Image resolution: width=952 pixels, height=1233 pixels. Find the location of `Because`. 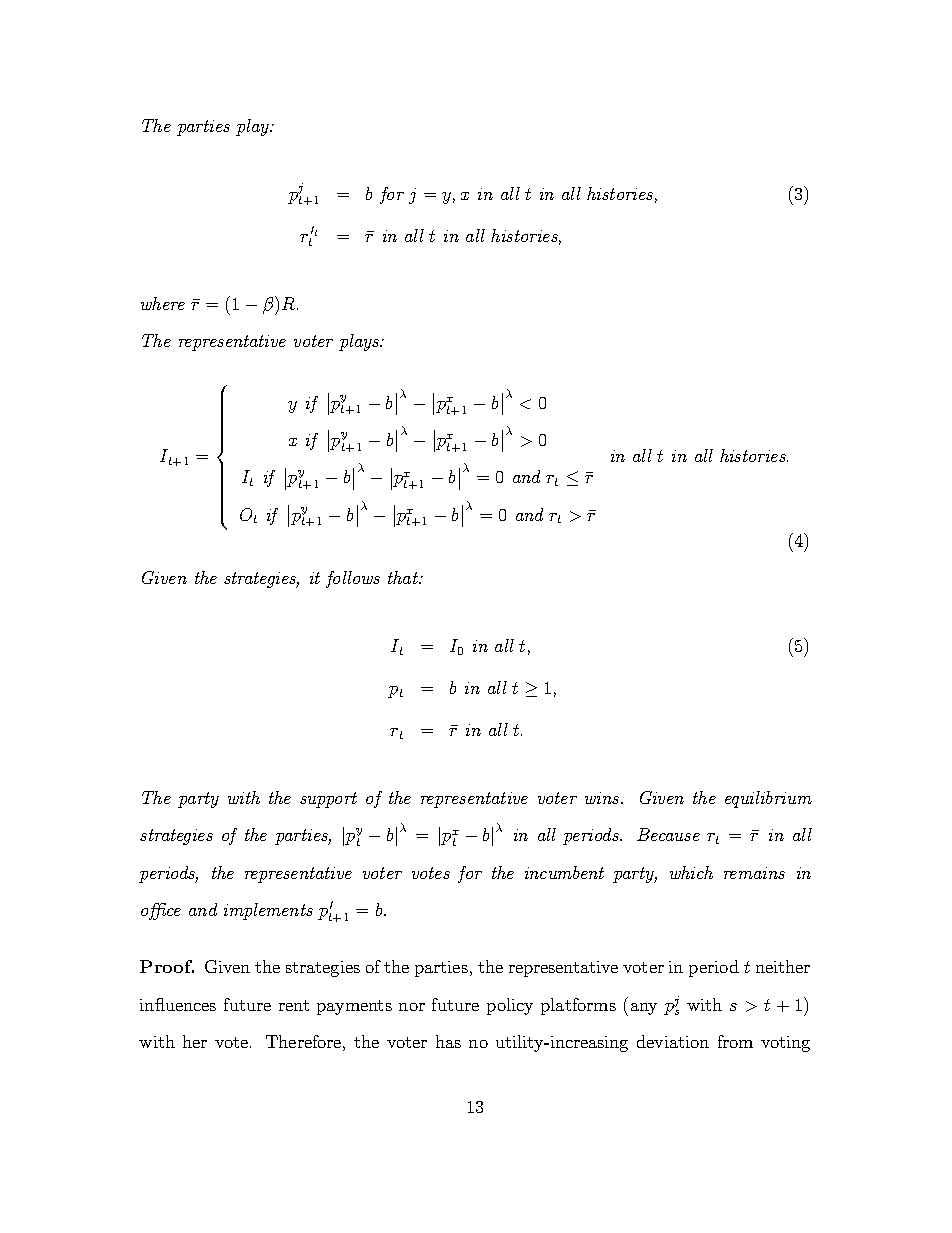

Because is located at coordinates (668, 834).
